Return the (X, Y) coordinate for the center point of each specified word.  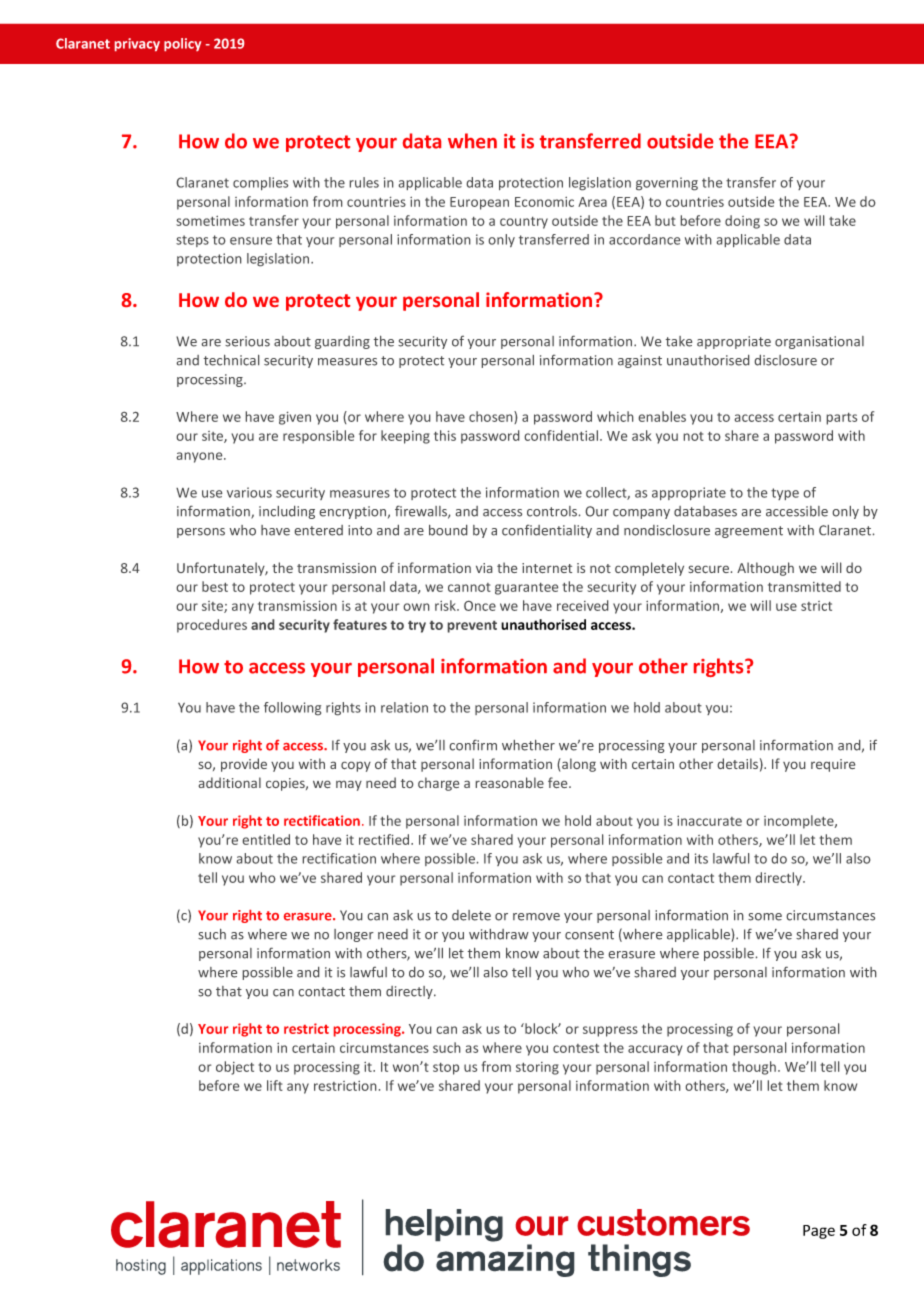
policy (182, 44)
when (472, 141)
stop (446, 1069)
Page (819, 1232)
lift (275, 1085)
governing (667, 183)
